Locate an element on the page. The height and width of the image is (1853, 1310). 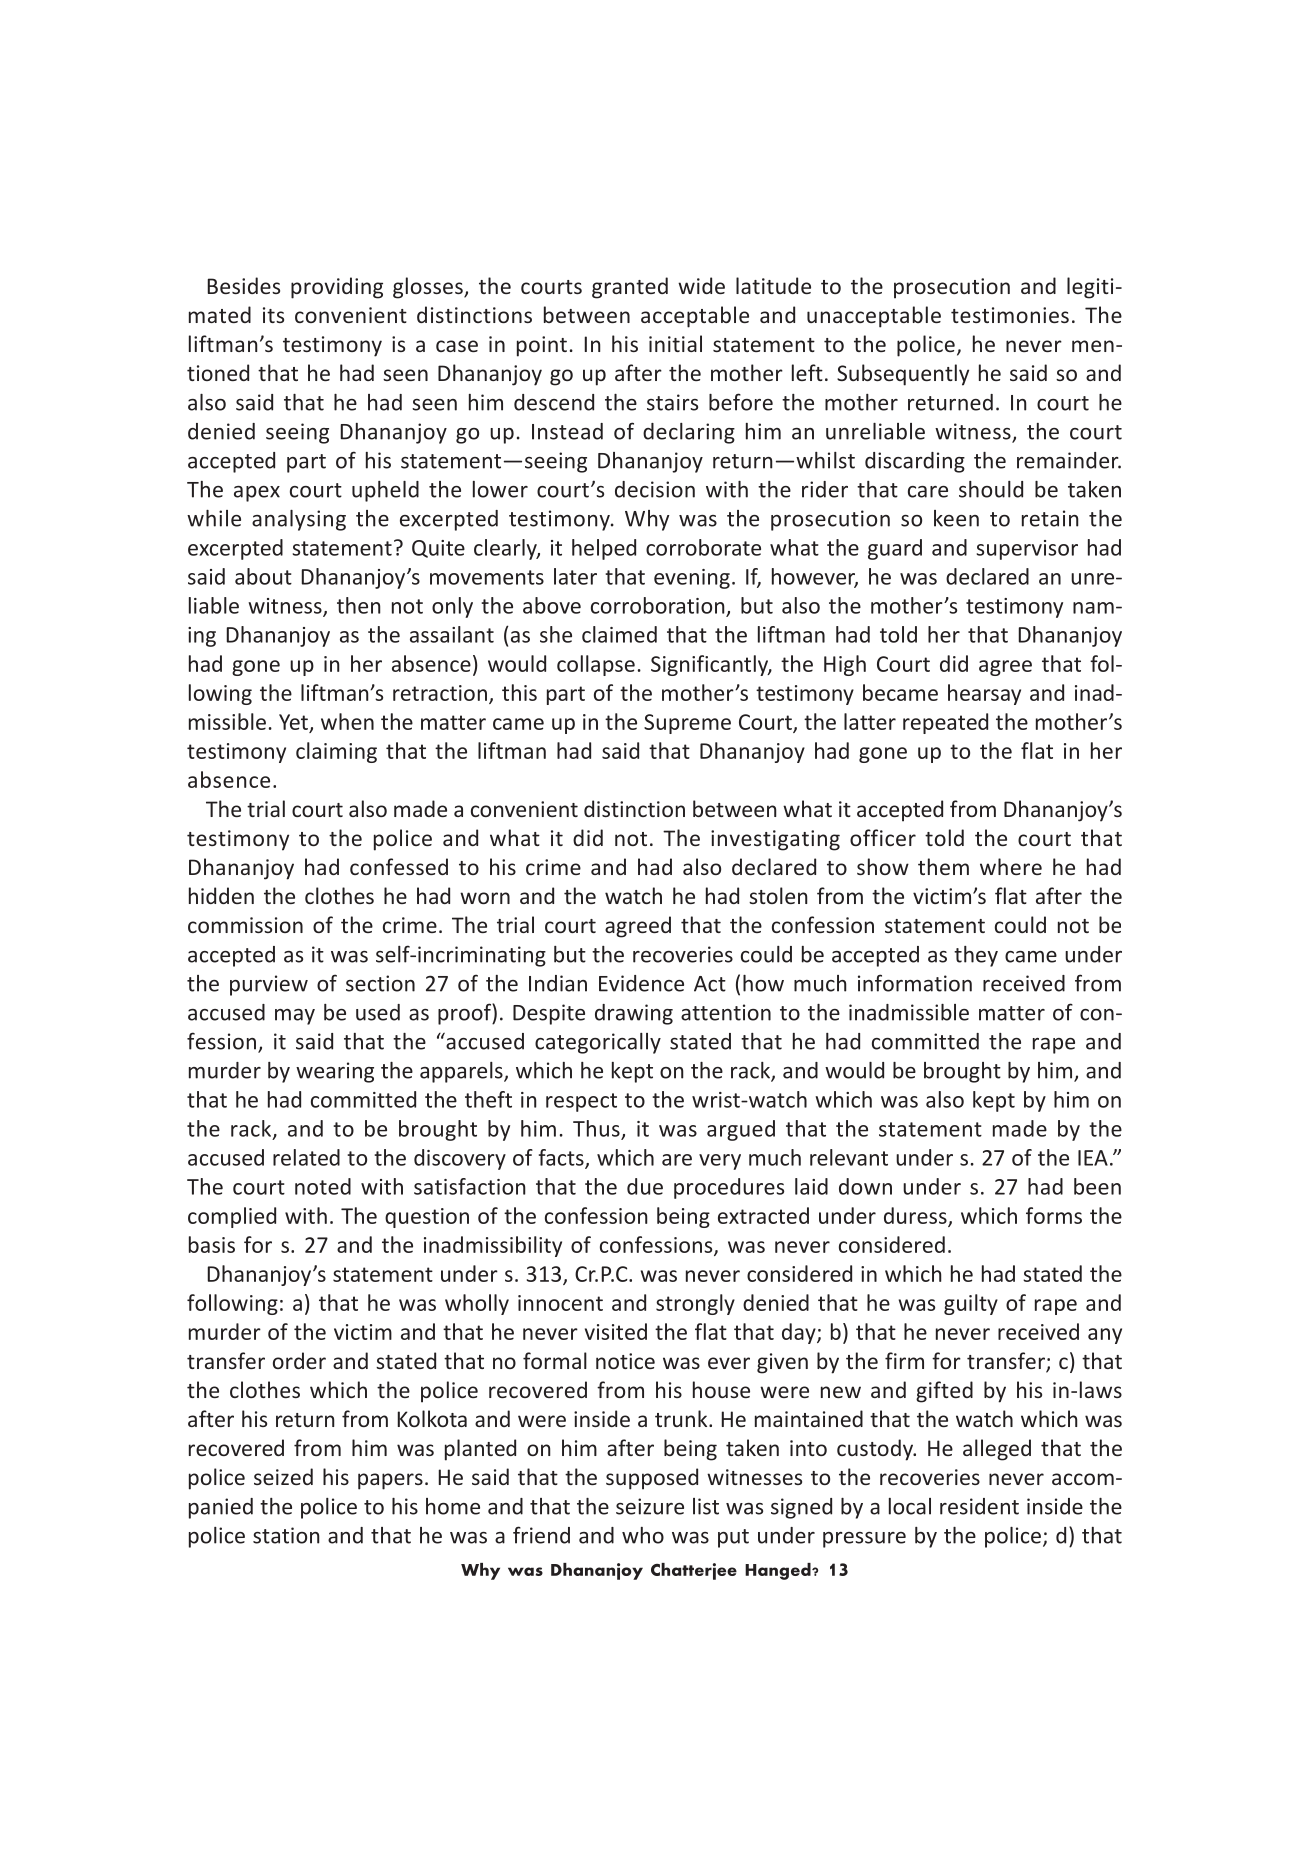
Supreme is located at coordinates (687, 724).
